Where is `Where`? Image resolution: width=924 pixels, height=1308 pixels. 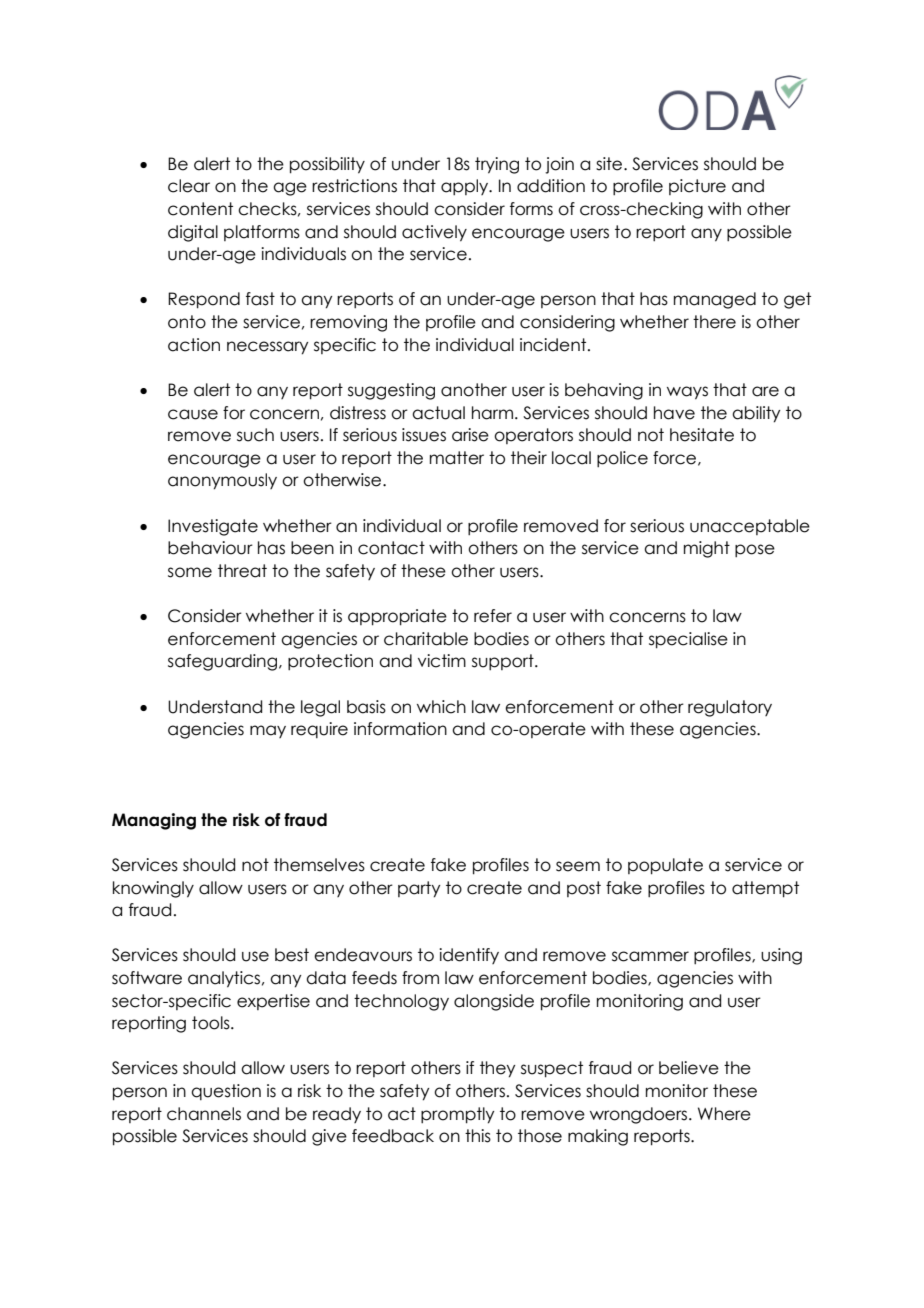
Where is located at coordinates (724, 1114).
